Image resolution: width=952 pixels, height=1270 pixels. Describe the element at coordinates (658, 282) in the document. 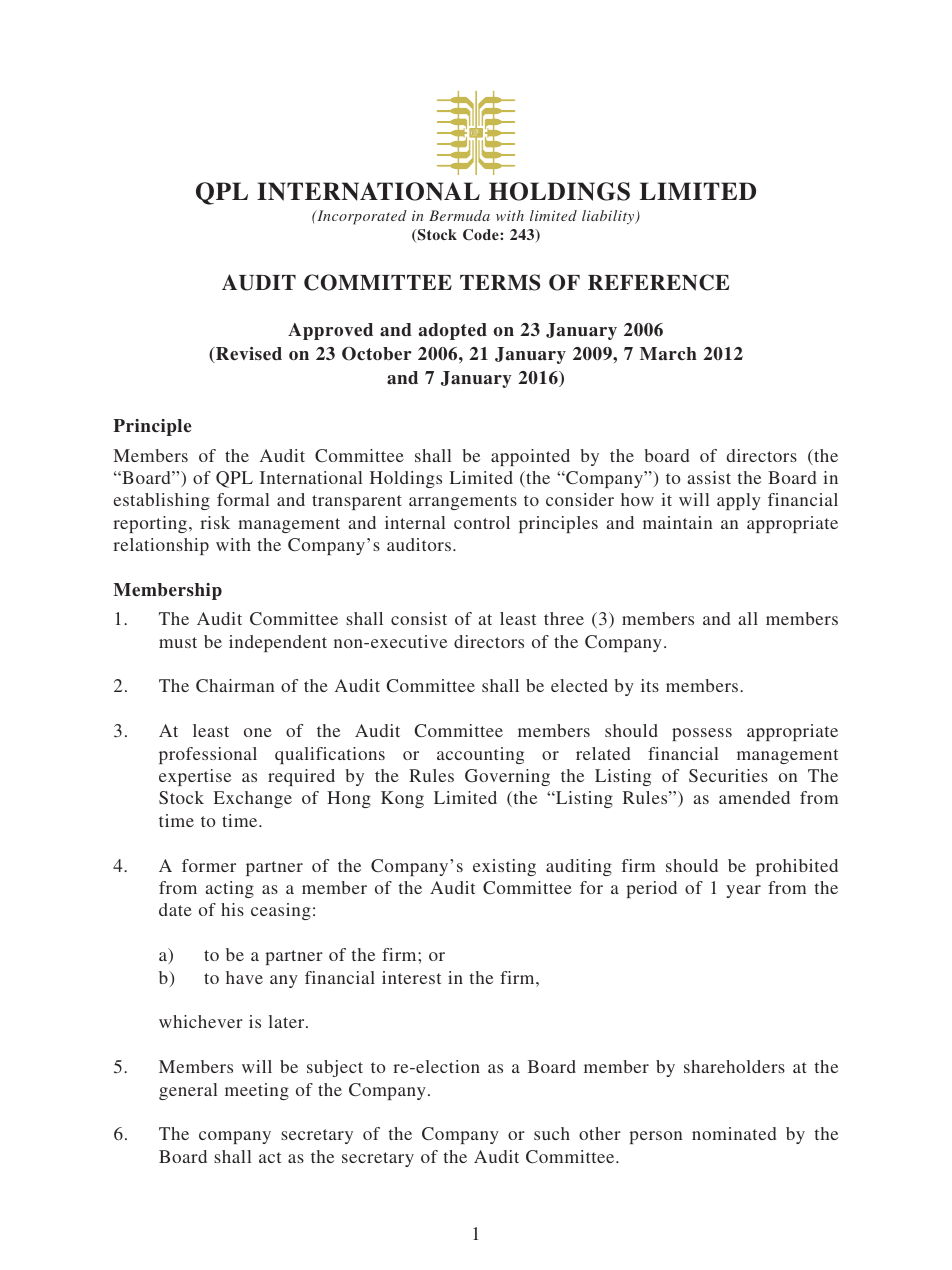

I see `REFERENCE` at that location.
